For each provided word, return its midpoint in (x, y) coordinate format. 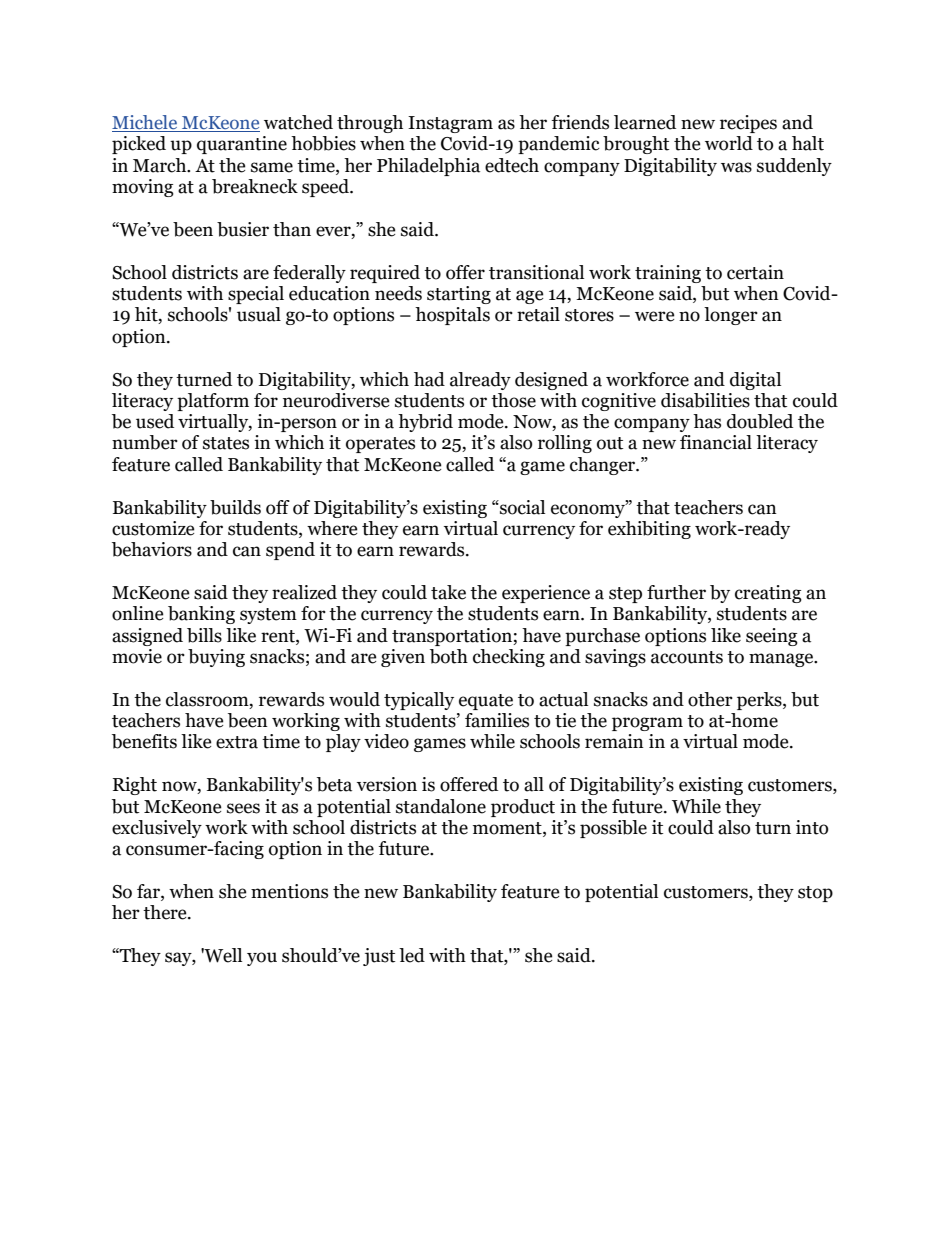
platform (213, 402)
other (710, 699)
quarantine (242, 145)
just (379, 957)
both (449, 656)
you (262, 959)
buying (216, 658)
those (513, 400)
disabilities (705, 400)
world (729, 143)
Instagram (450, 124)
